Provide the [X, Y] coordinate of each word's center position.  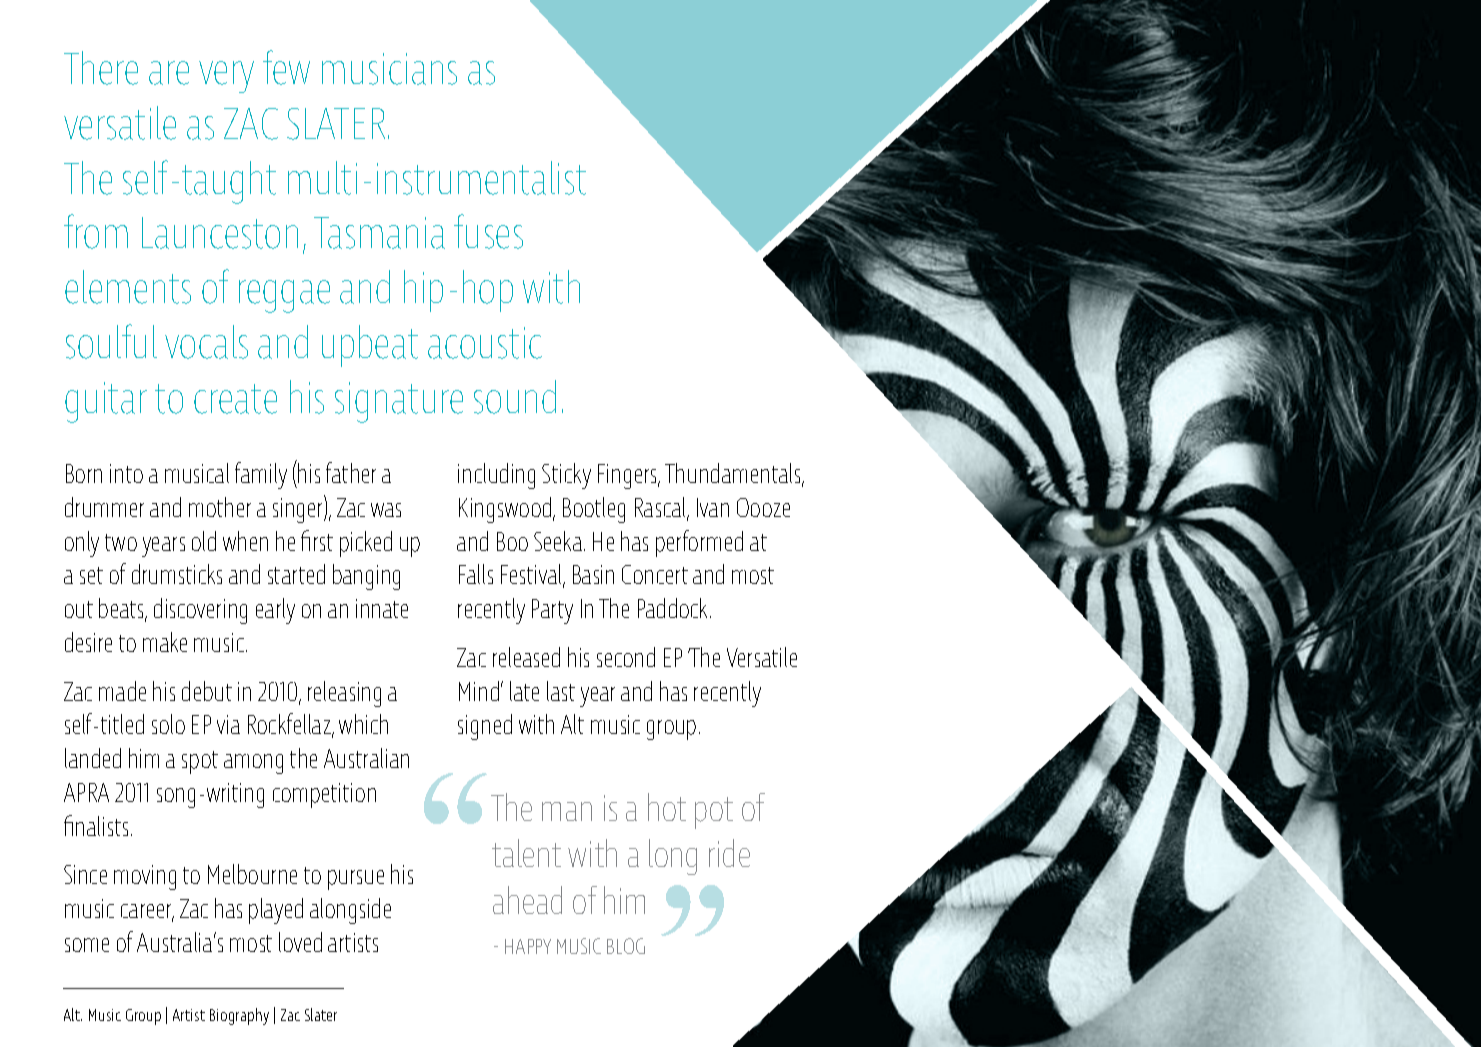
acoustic [485, 343]
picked [366, 544]
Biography [239, 1016]
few [286, 67]
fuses [488, 231]
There [101, 68]
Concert [655, 574]
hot [667, 807]
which [363, 724]
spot [200, 762]
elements [128, 287]
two [121, 542]
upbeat [370, 346]
